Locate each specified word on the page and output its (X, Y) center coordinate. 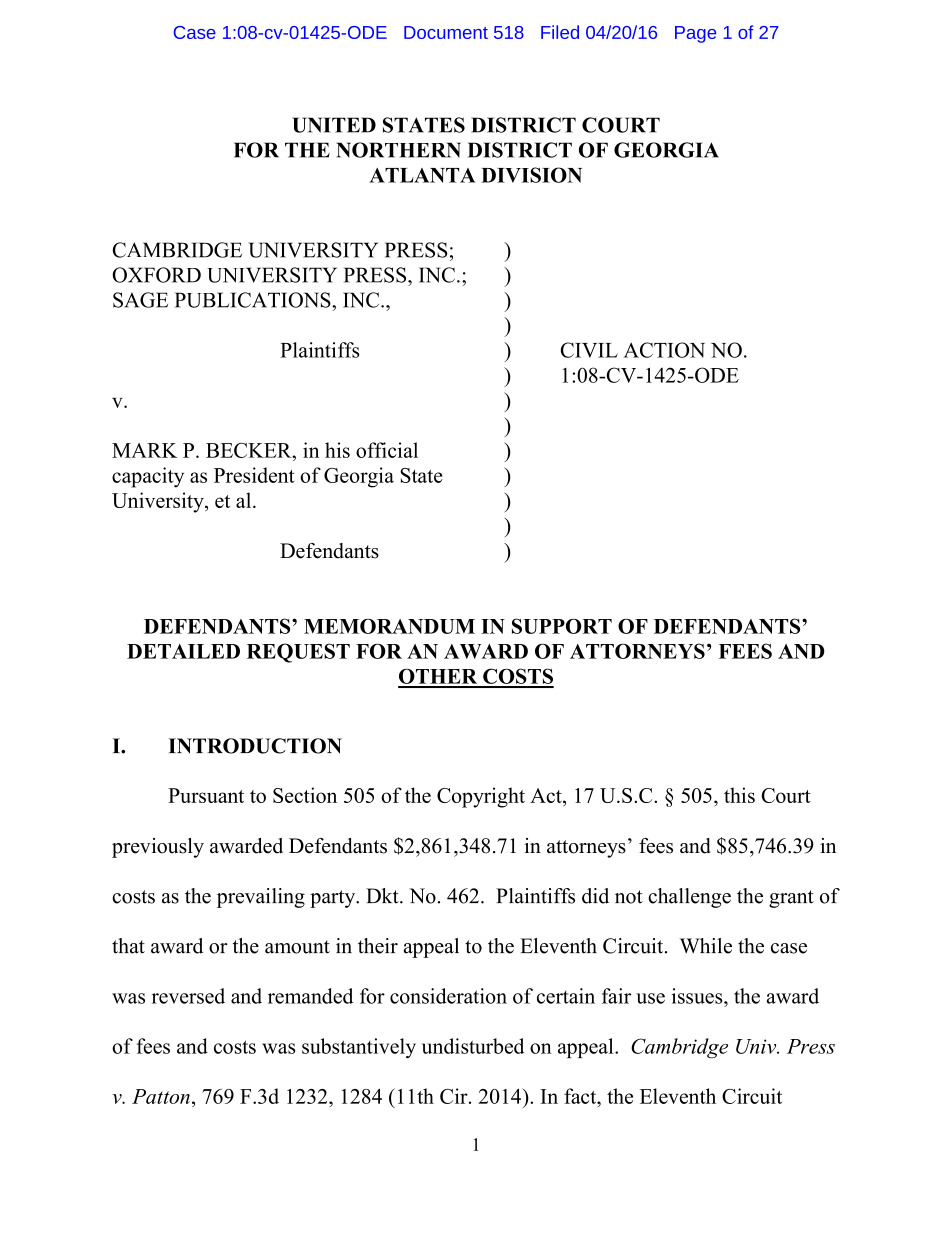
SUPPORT (562, 626)
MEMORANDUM (389, 626)
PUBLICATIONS (254, 300)
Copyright (481, 797)
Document (446, 32)
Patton (161, 1096)
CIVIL (589, 350)
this (739, 795)
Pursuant (206, 795)
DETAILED (183, 651)
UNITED (334, 125)
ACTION (664, 350)
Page (695, 34)
